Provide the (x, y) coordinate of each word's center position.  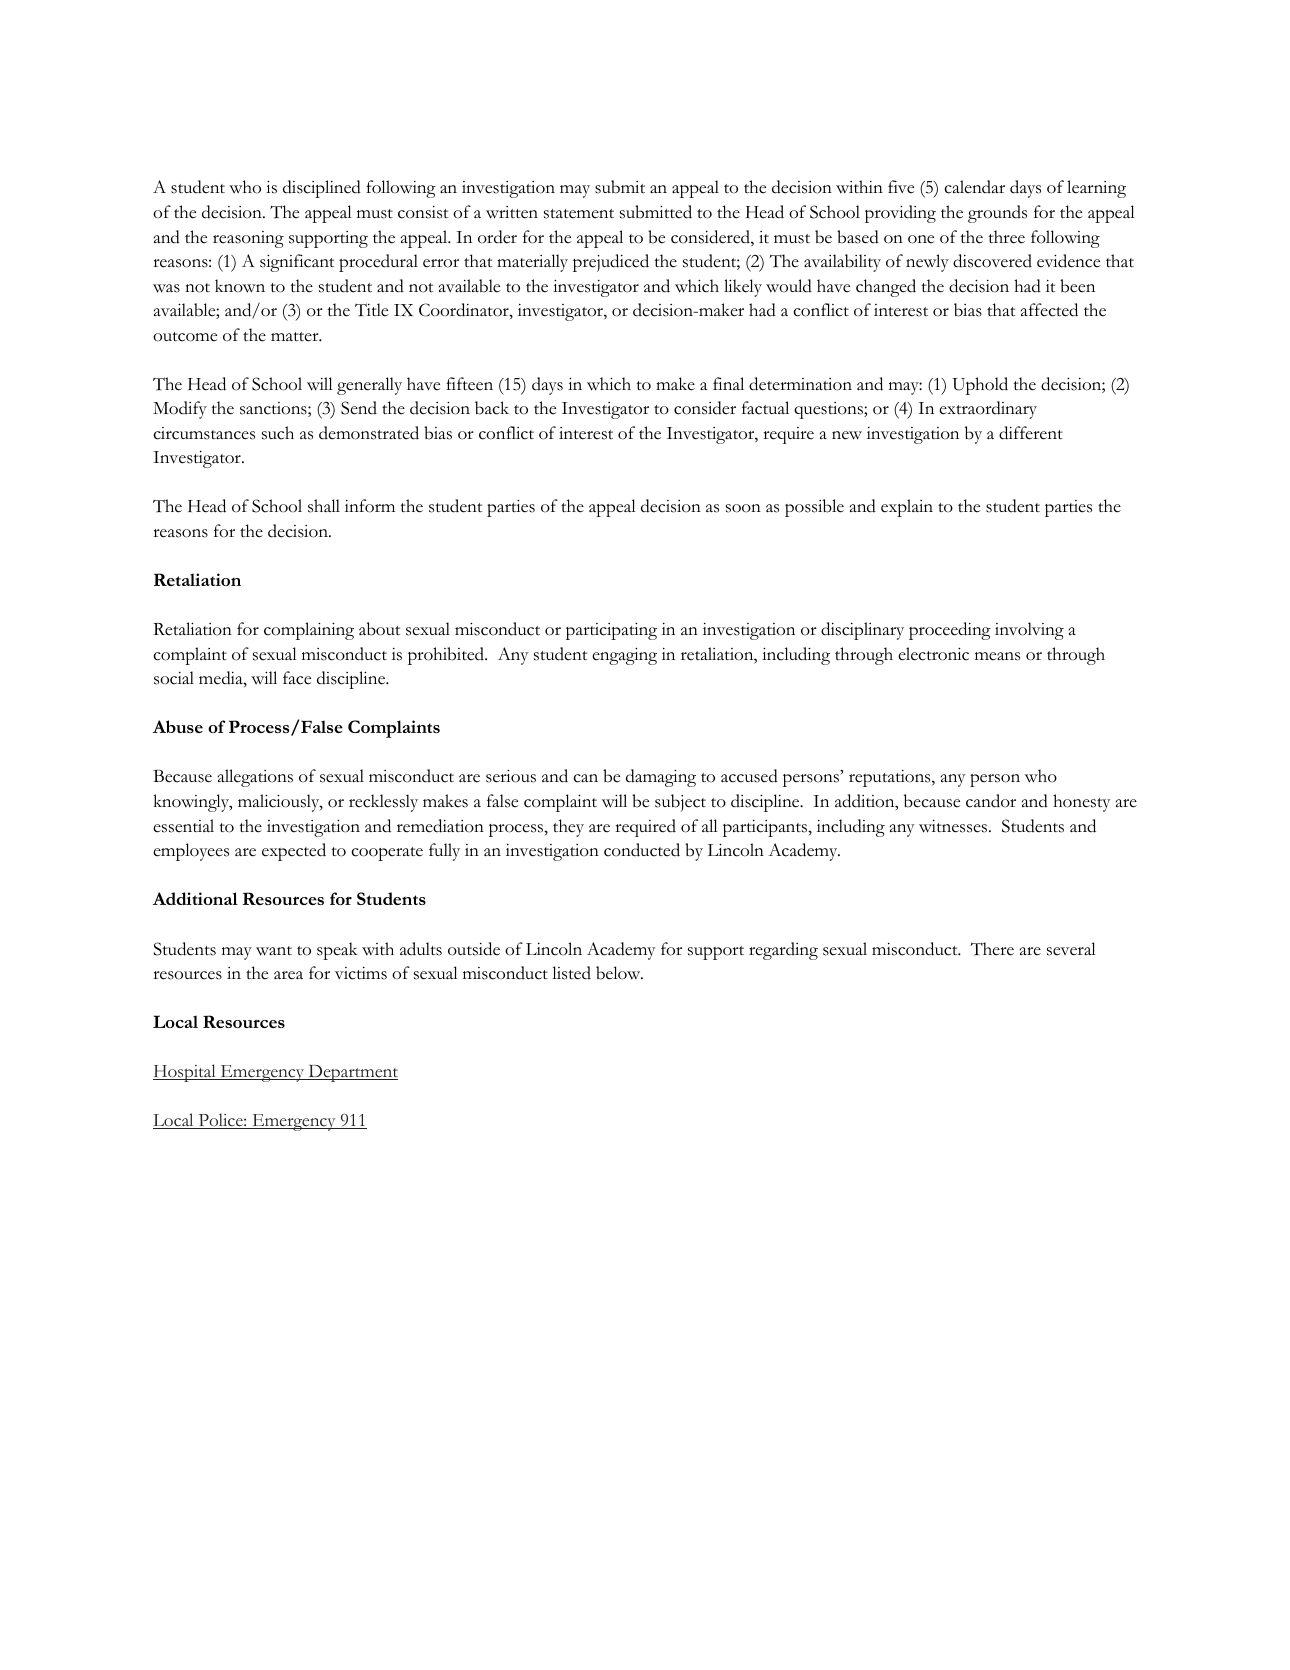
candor (991, 801)
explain (907, 508)
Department (352, 1073)
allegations (255, 778)
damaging (661, 778)
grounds (997, 214)
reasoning (248, 239)
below (619, 973)
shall (324, 506)
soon (743, 508)
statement (579, 214)
